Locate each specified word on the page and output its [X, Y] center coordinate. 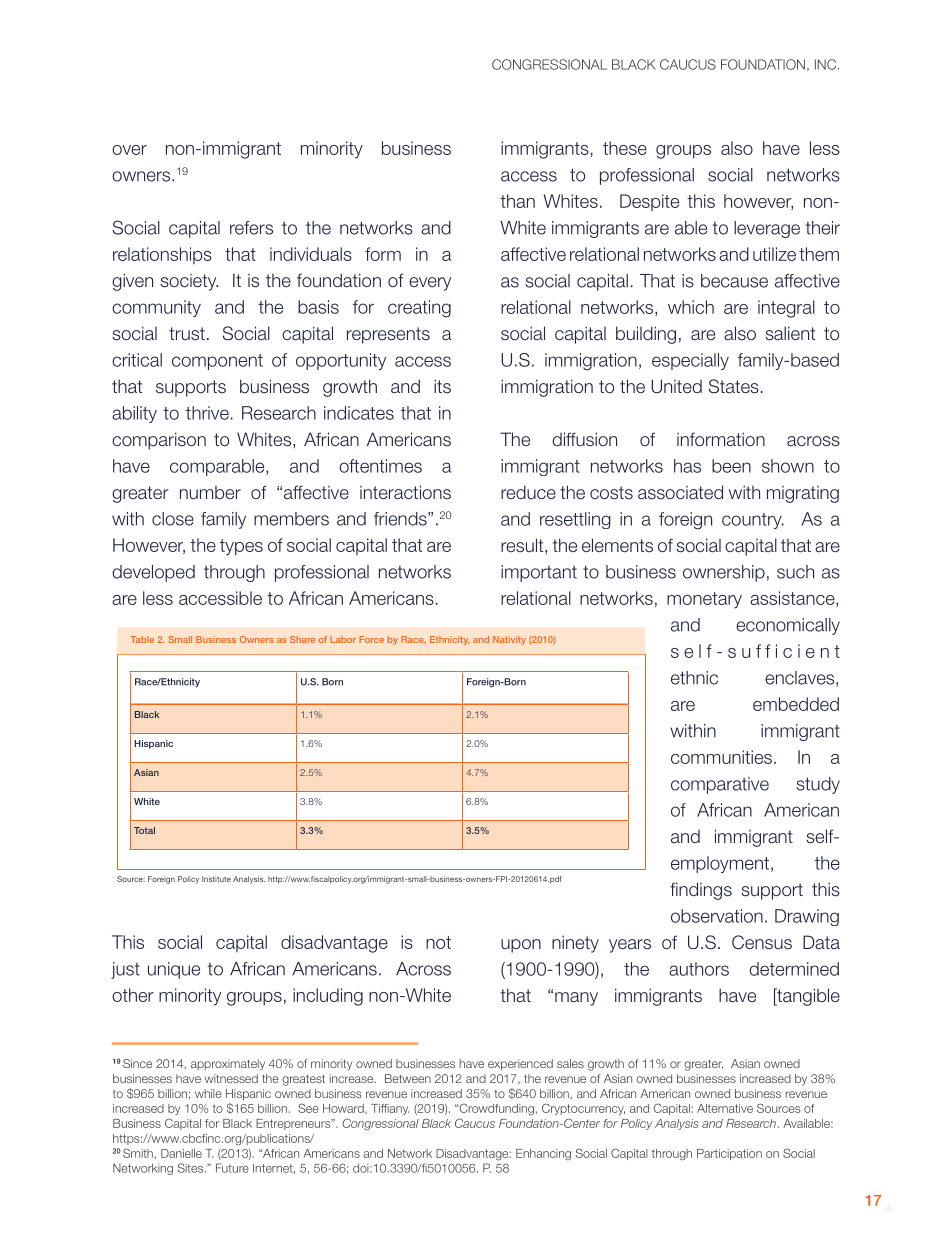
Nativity [509, 640]
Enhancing [543, 1154]
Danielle [181, 1153]
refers [251, 228]
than [517, 201]
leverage [767, 229]
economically [788, 626]
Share [302, 639]
